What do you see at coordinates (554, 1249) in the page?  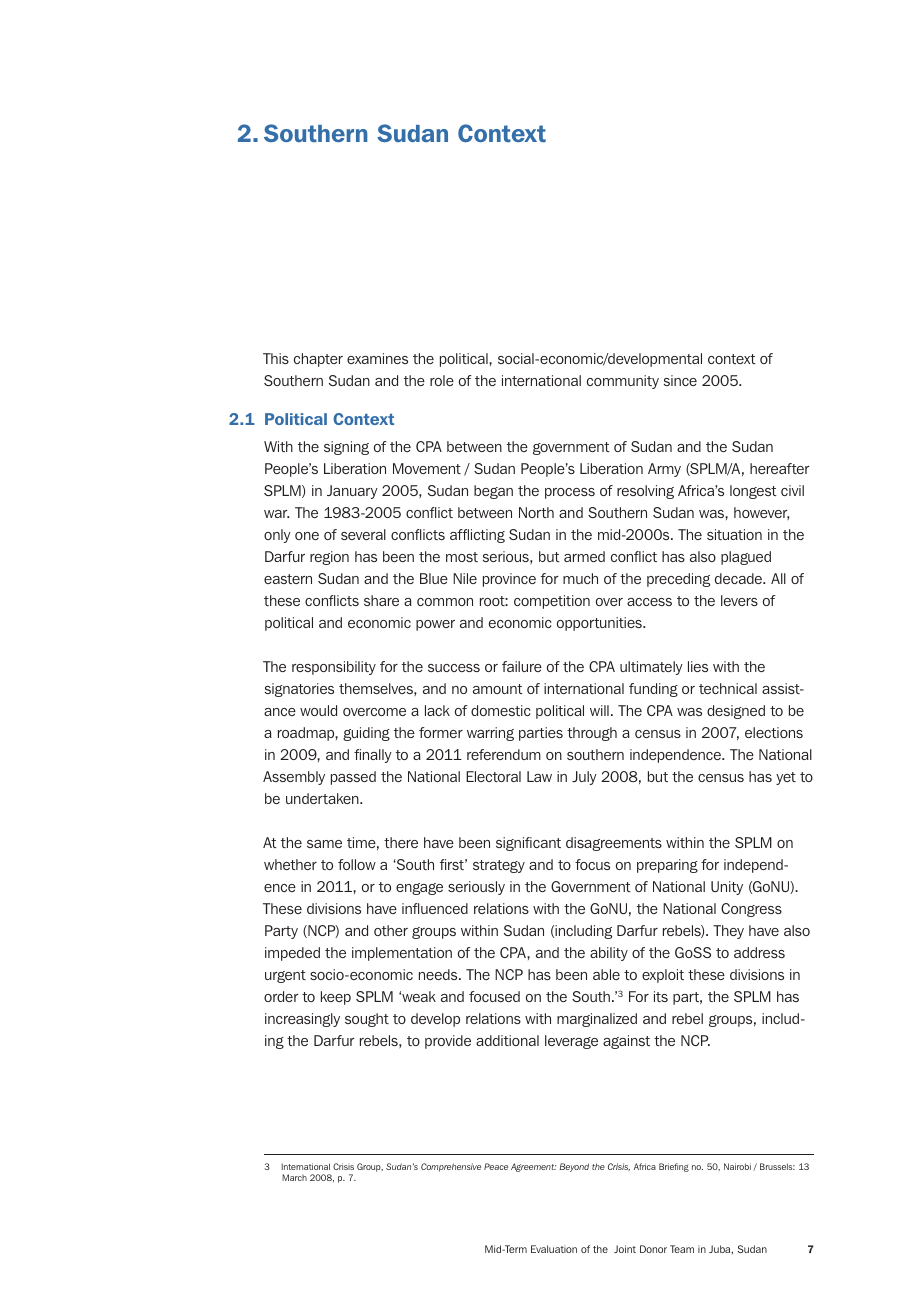 I see `Evaluation` at bounding box center [554, 1249].
